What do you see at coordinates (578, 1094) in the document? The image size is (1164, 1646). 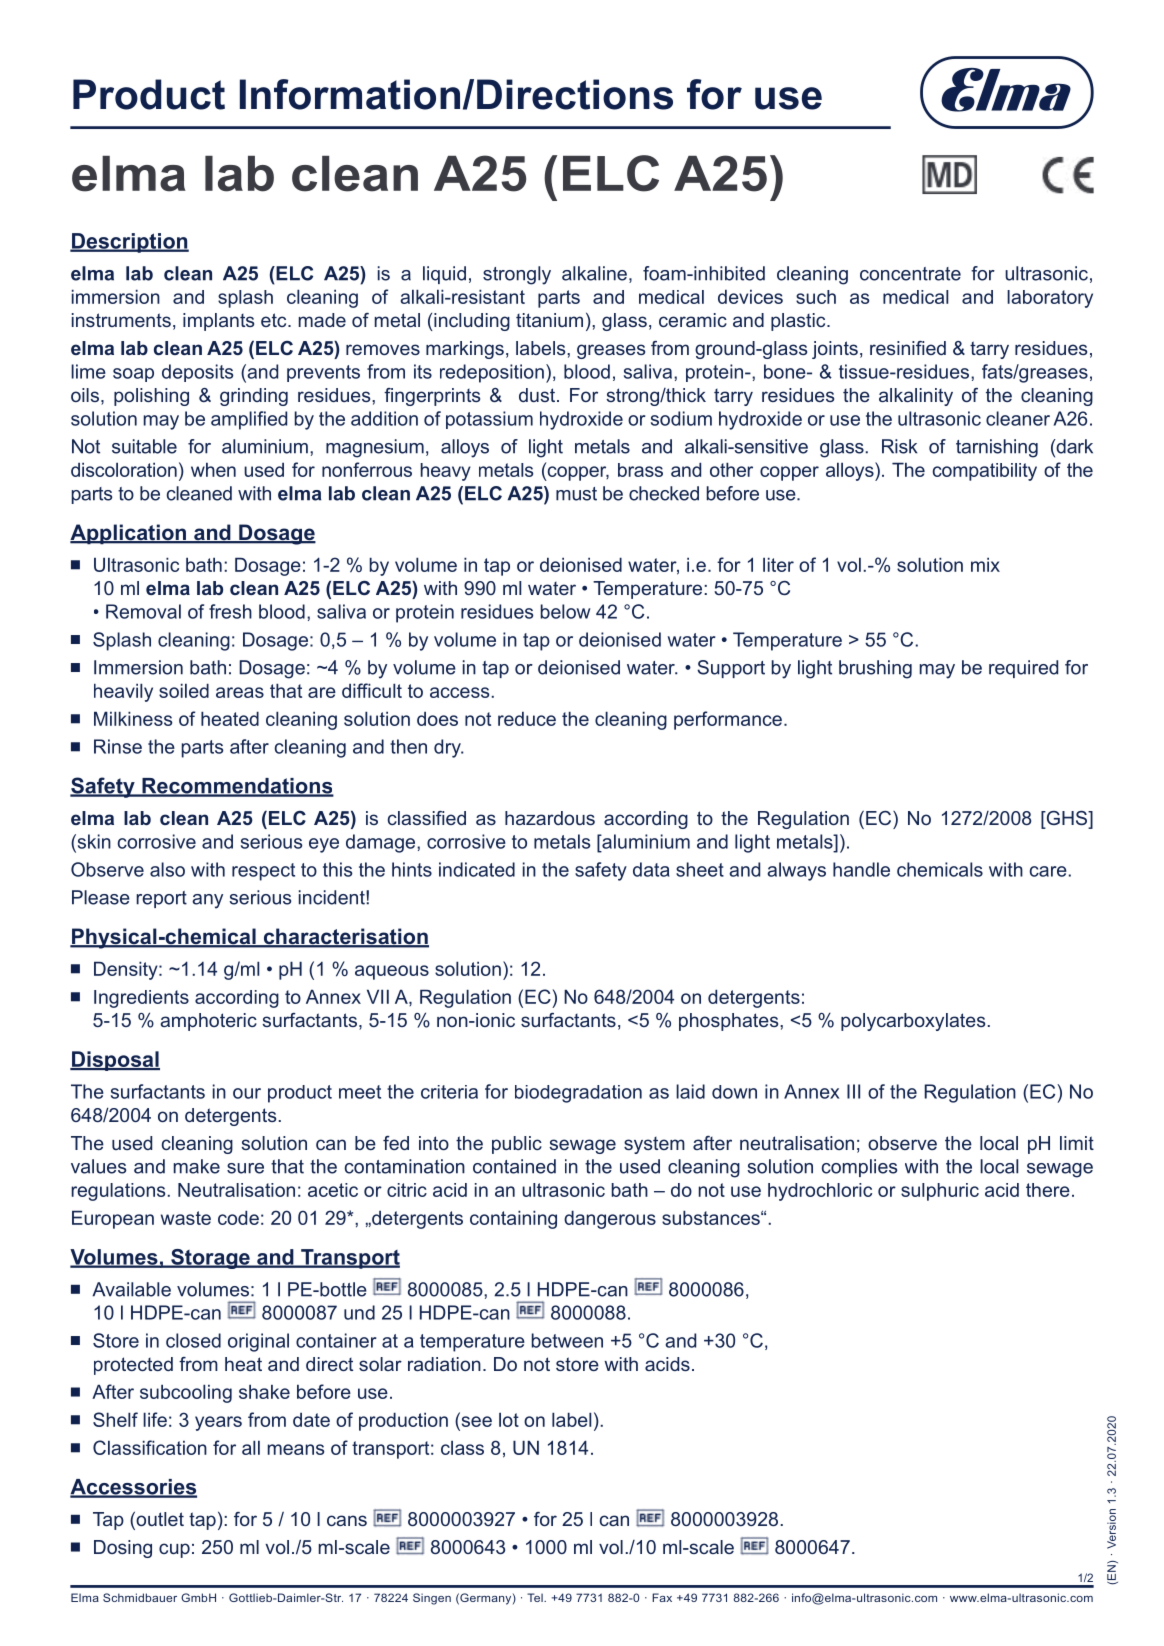 I see `biodegradation` at bounding box center [578, 1094].
